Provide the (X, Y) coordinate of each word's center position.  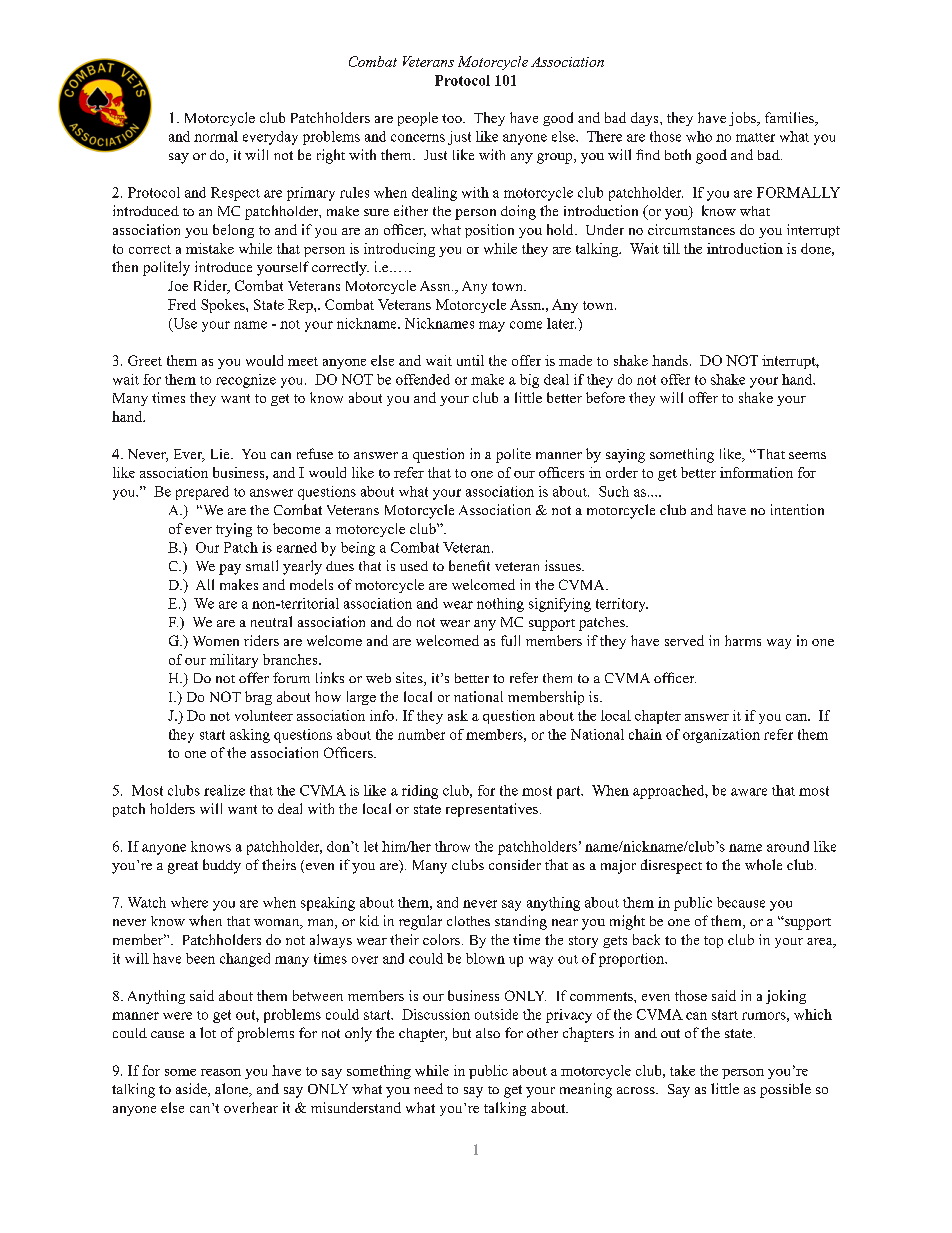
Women (216, 641)
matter (755, 137)
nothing (500, 605)
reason (221, 1072)
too (453, 118)
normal (216, 136)
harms (743, 640)
